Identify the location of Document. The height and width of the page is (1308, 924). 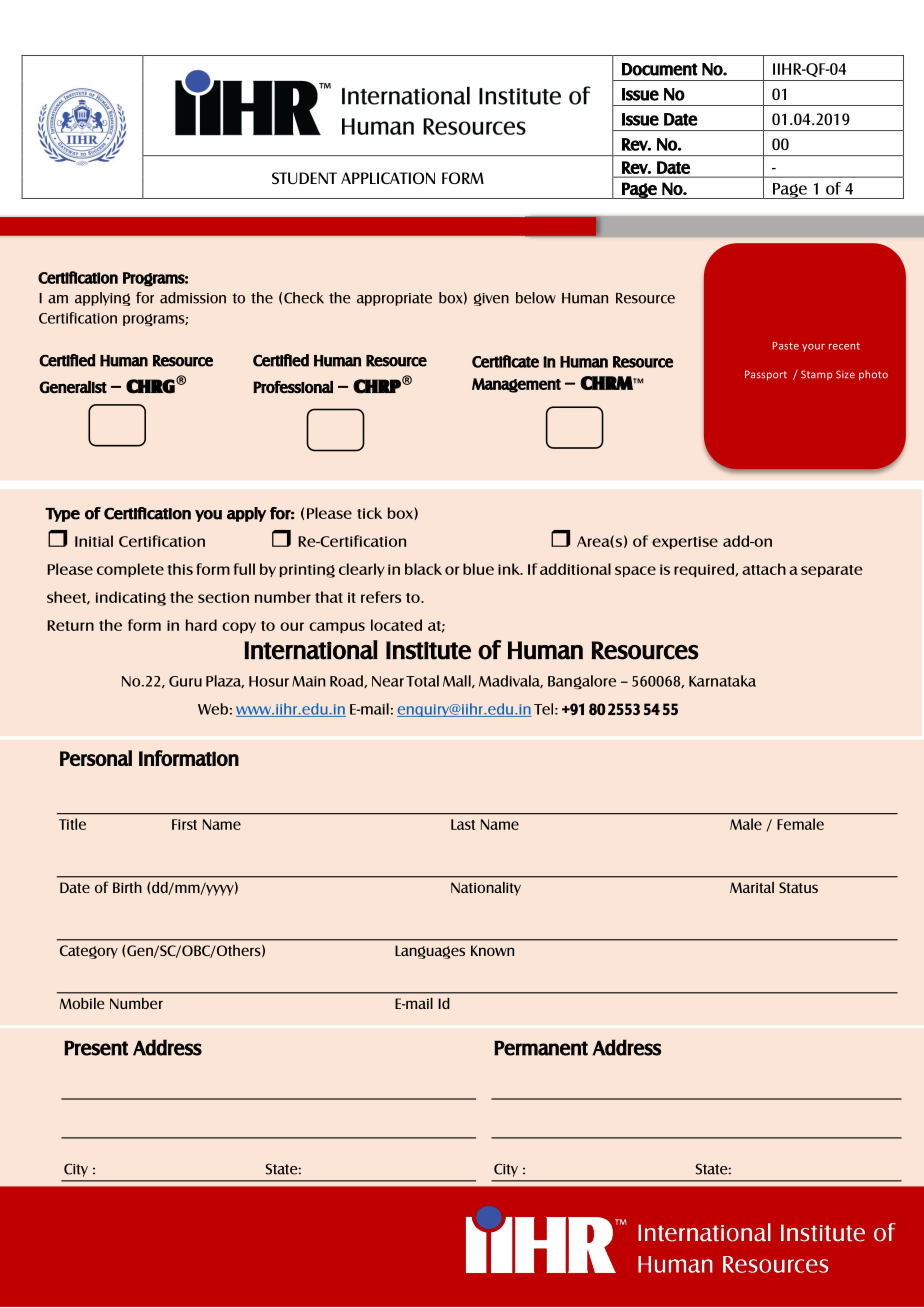
(660, 69).
